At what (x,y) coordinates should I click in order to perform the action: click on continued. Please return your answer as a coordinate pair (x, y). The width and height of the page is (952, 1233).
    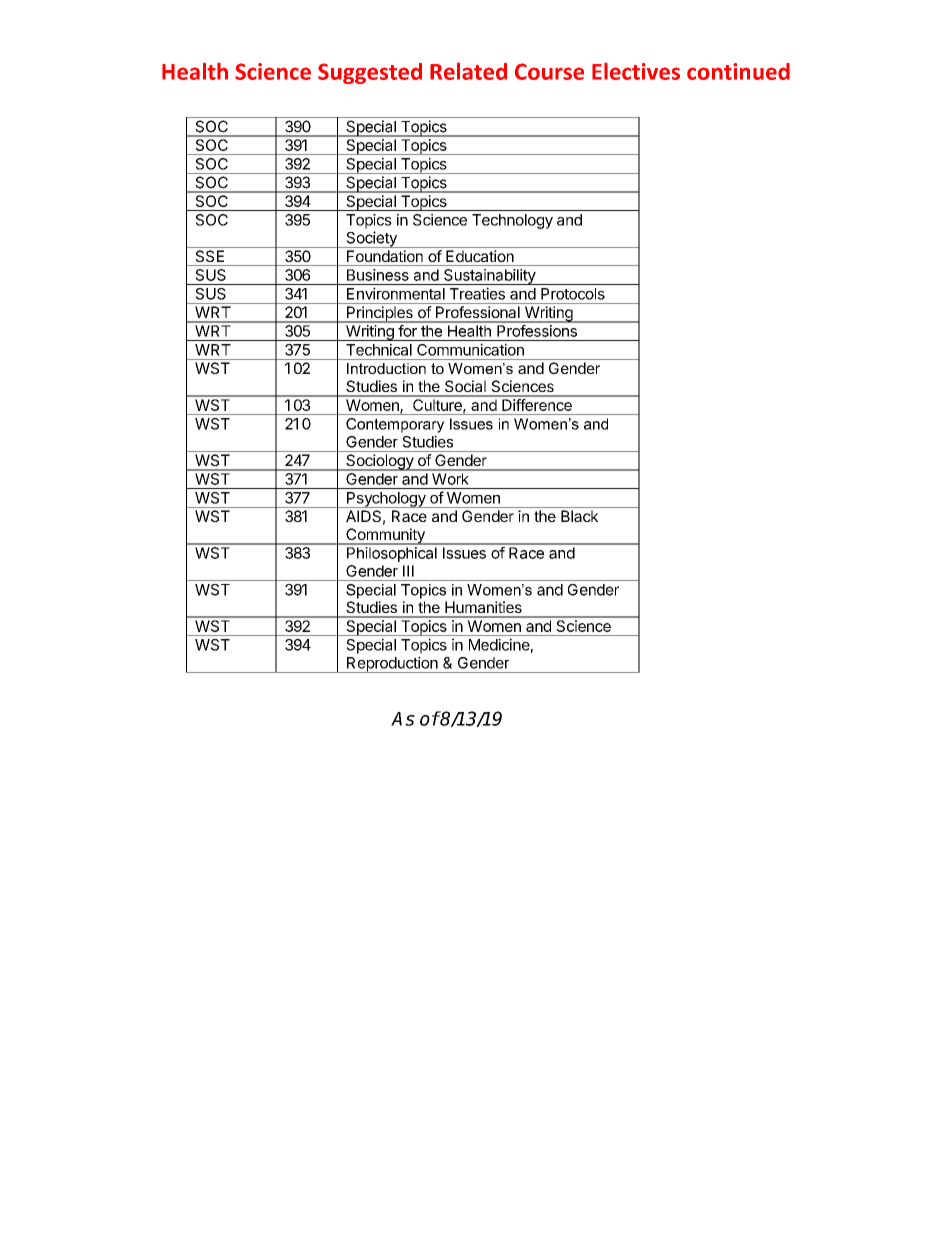
    Looking at the image, I should click on (738, 71).
